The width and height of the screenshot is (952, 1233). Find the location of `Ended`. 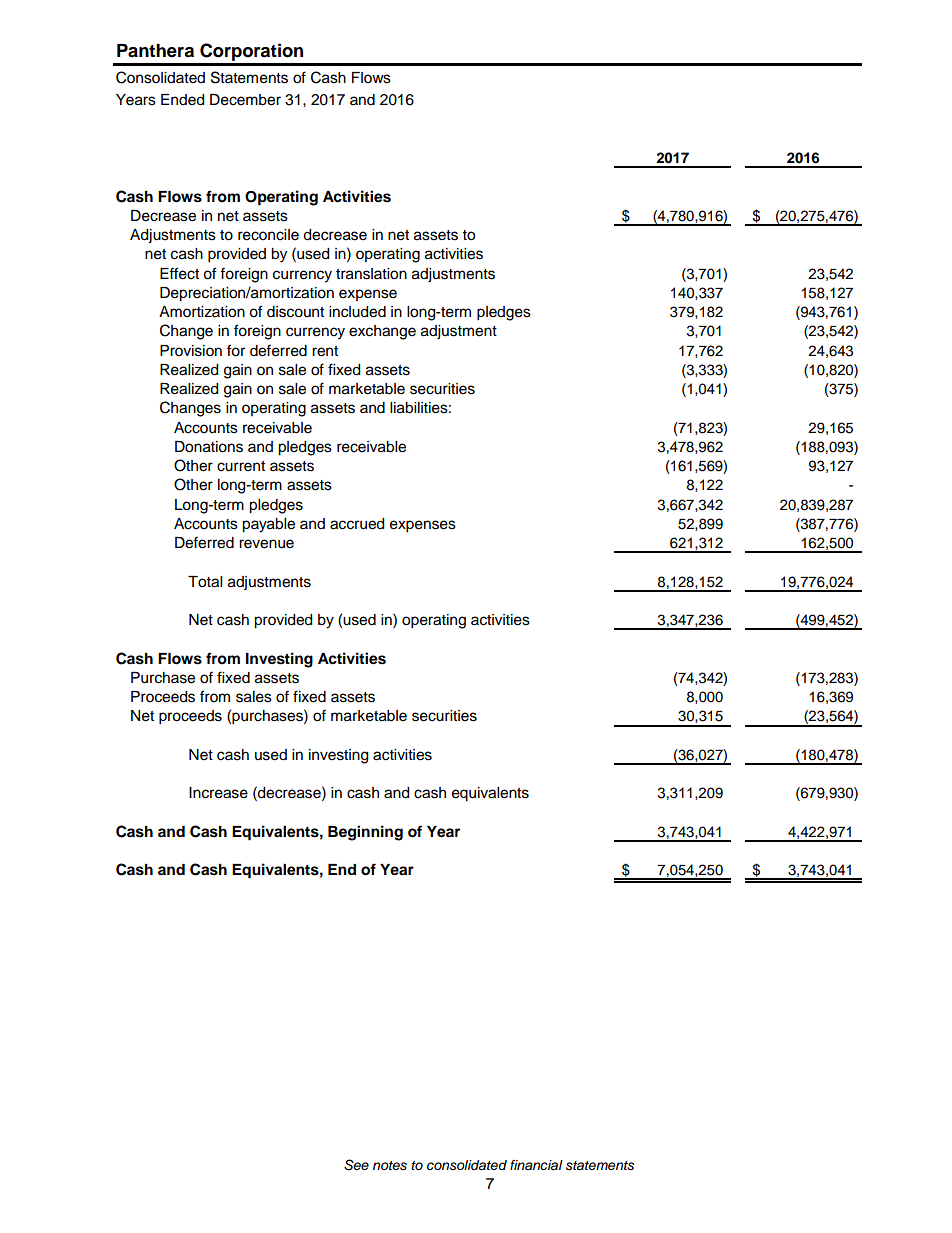

Ended is located at coordinates (182, 100).
